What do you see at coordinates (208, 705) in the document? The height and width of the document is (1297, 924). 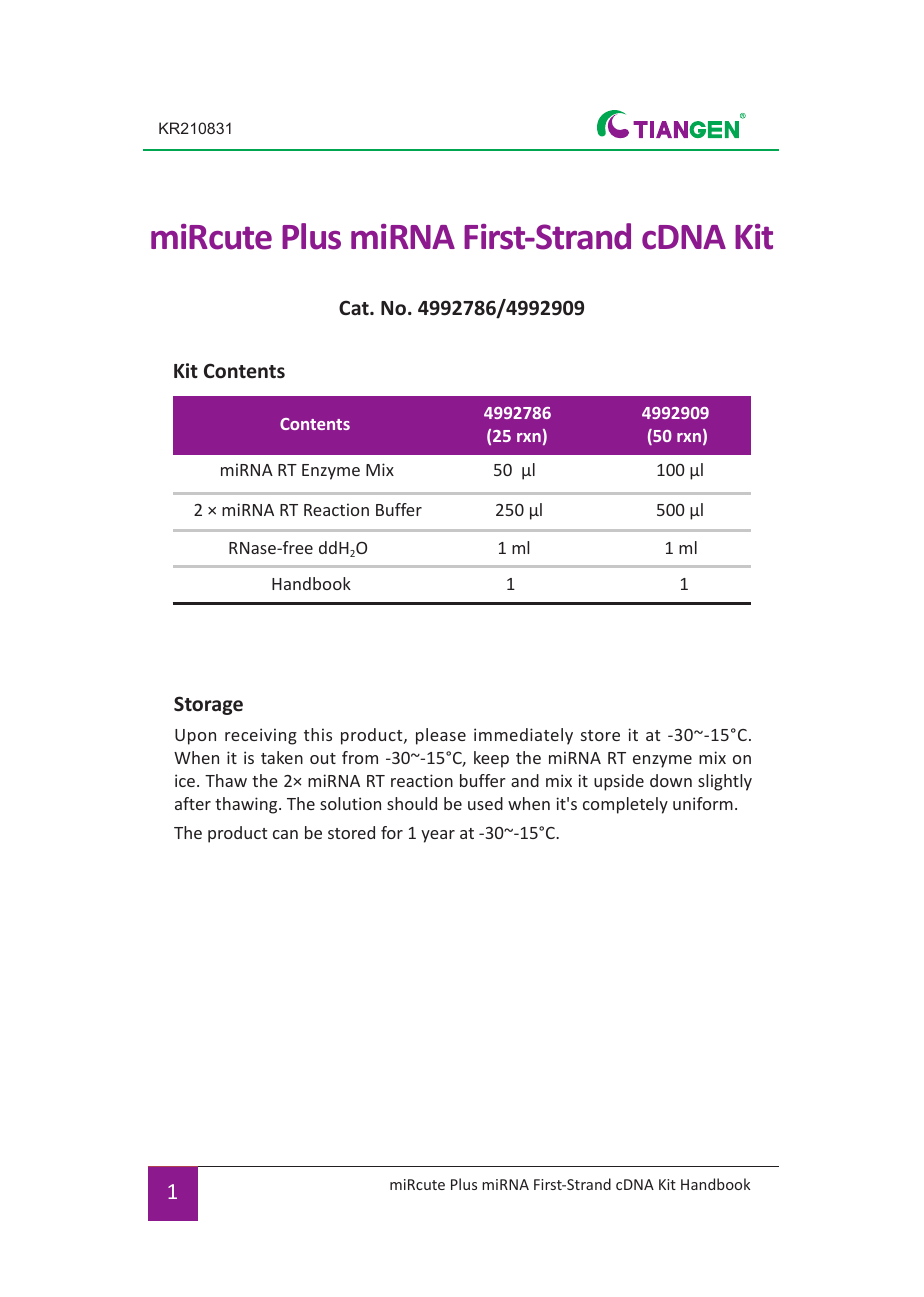 I see `Storage` at bounding box center [208, 705].
